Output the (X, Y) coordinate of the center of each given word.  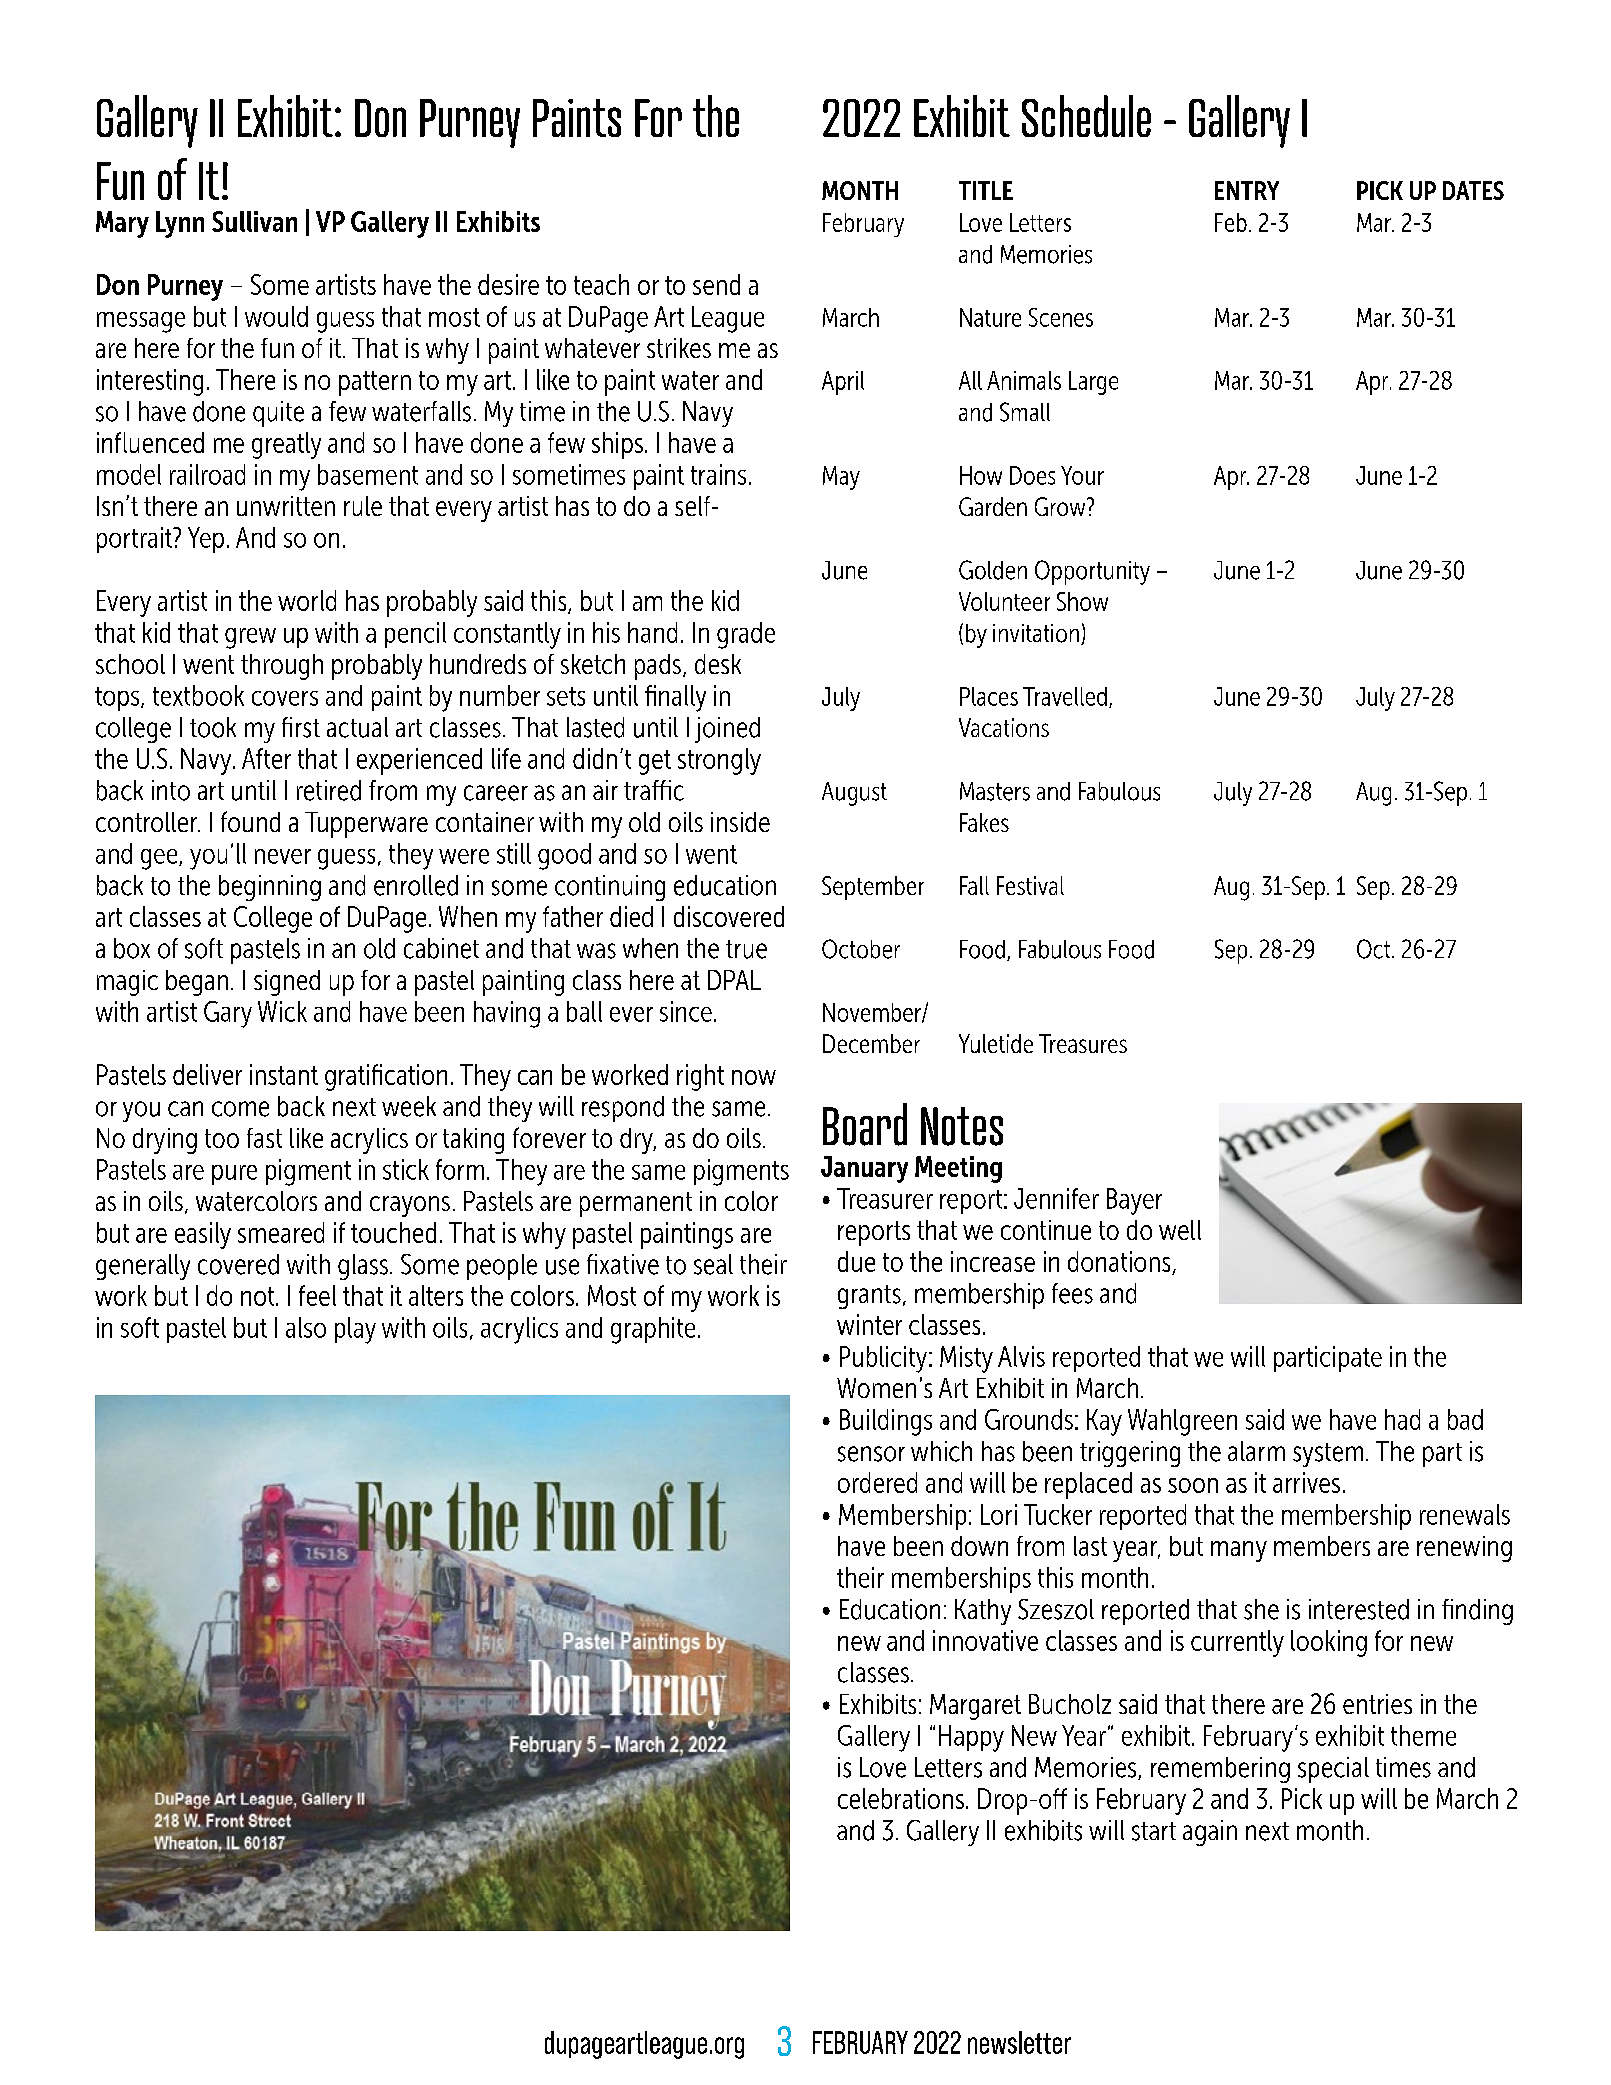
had (1402, 1419)
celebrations (901, 1798)
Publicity (883, 1359)
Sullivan (254, 221)
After (266, 758)
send (716, 284)
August (854, 794)
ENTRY (1247, 190)
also (306, 1327)
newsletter (1019, 2042)
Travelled (1065, 696)
